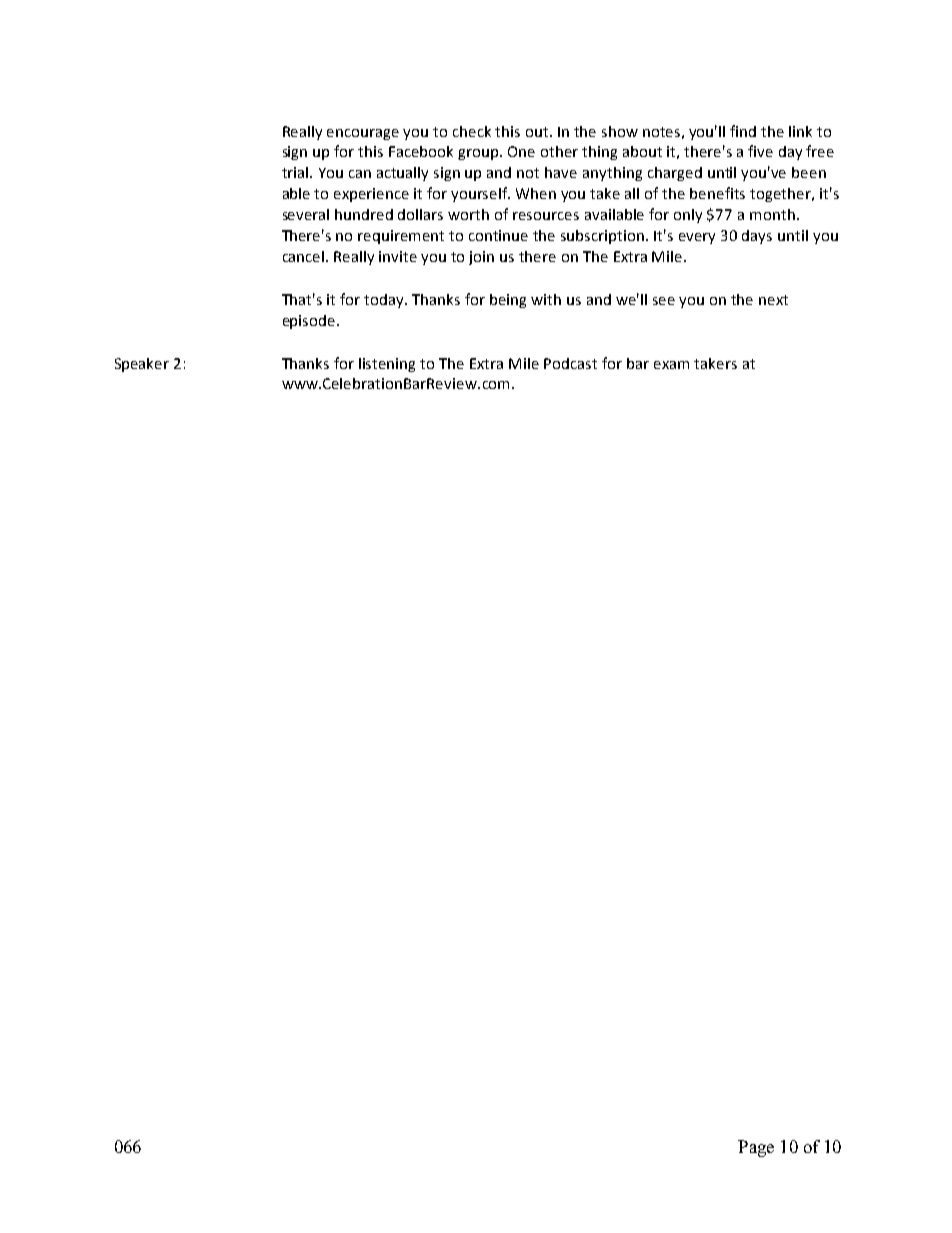 This document has width=952, height=1233. Describe the element at coordinates (479, 154) in the document. I see `group` at that location.
